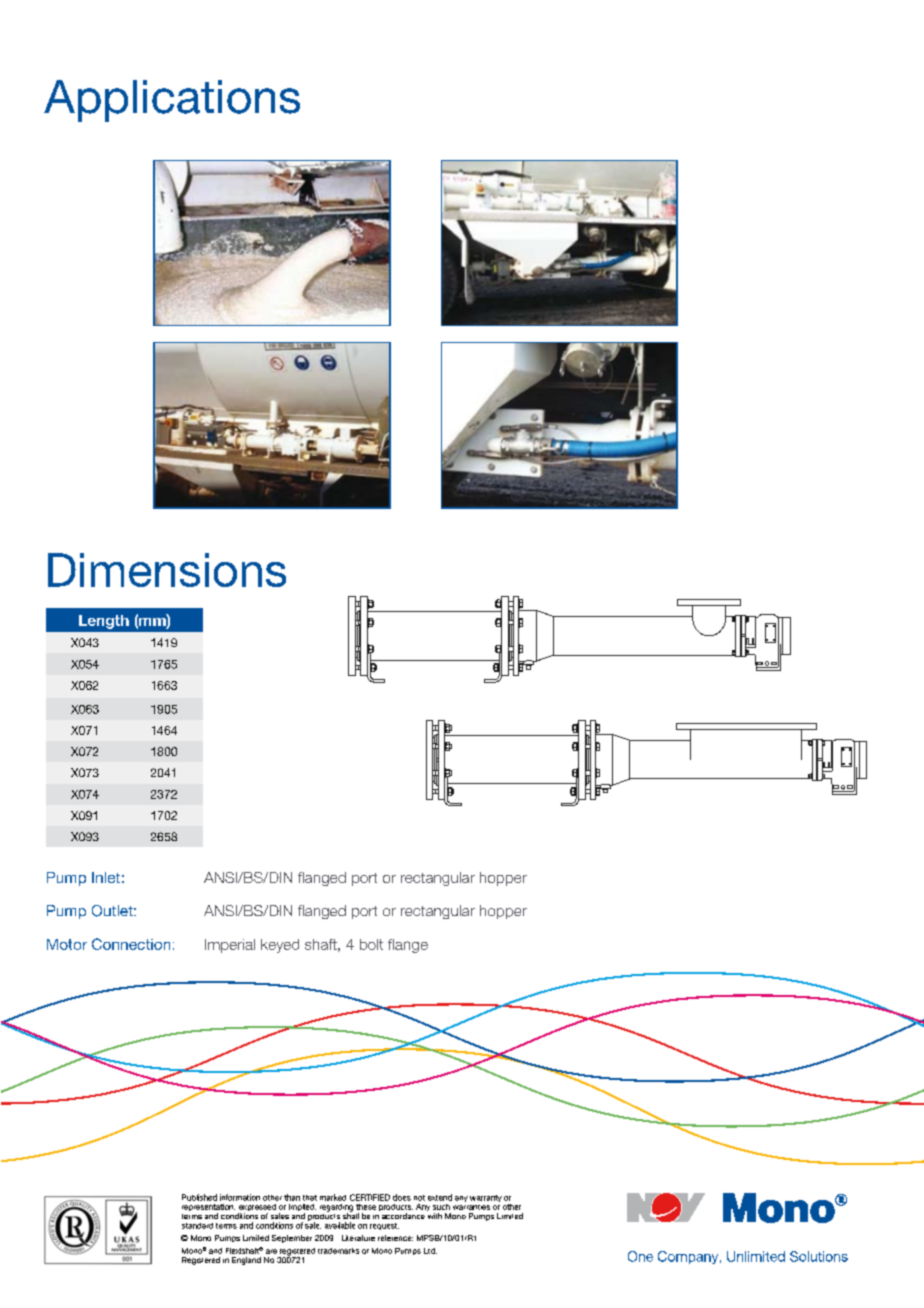 Image resolution: width=924 pixels, height=1308 pixels. What do you see at coordinates (280, 946) in the image?
I see `keyed` at bounding box center [280, 946].
